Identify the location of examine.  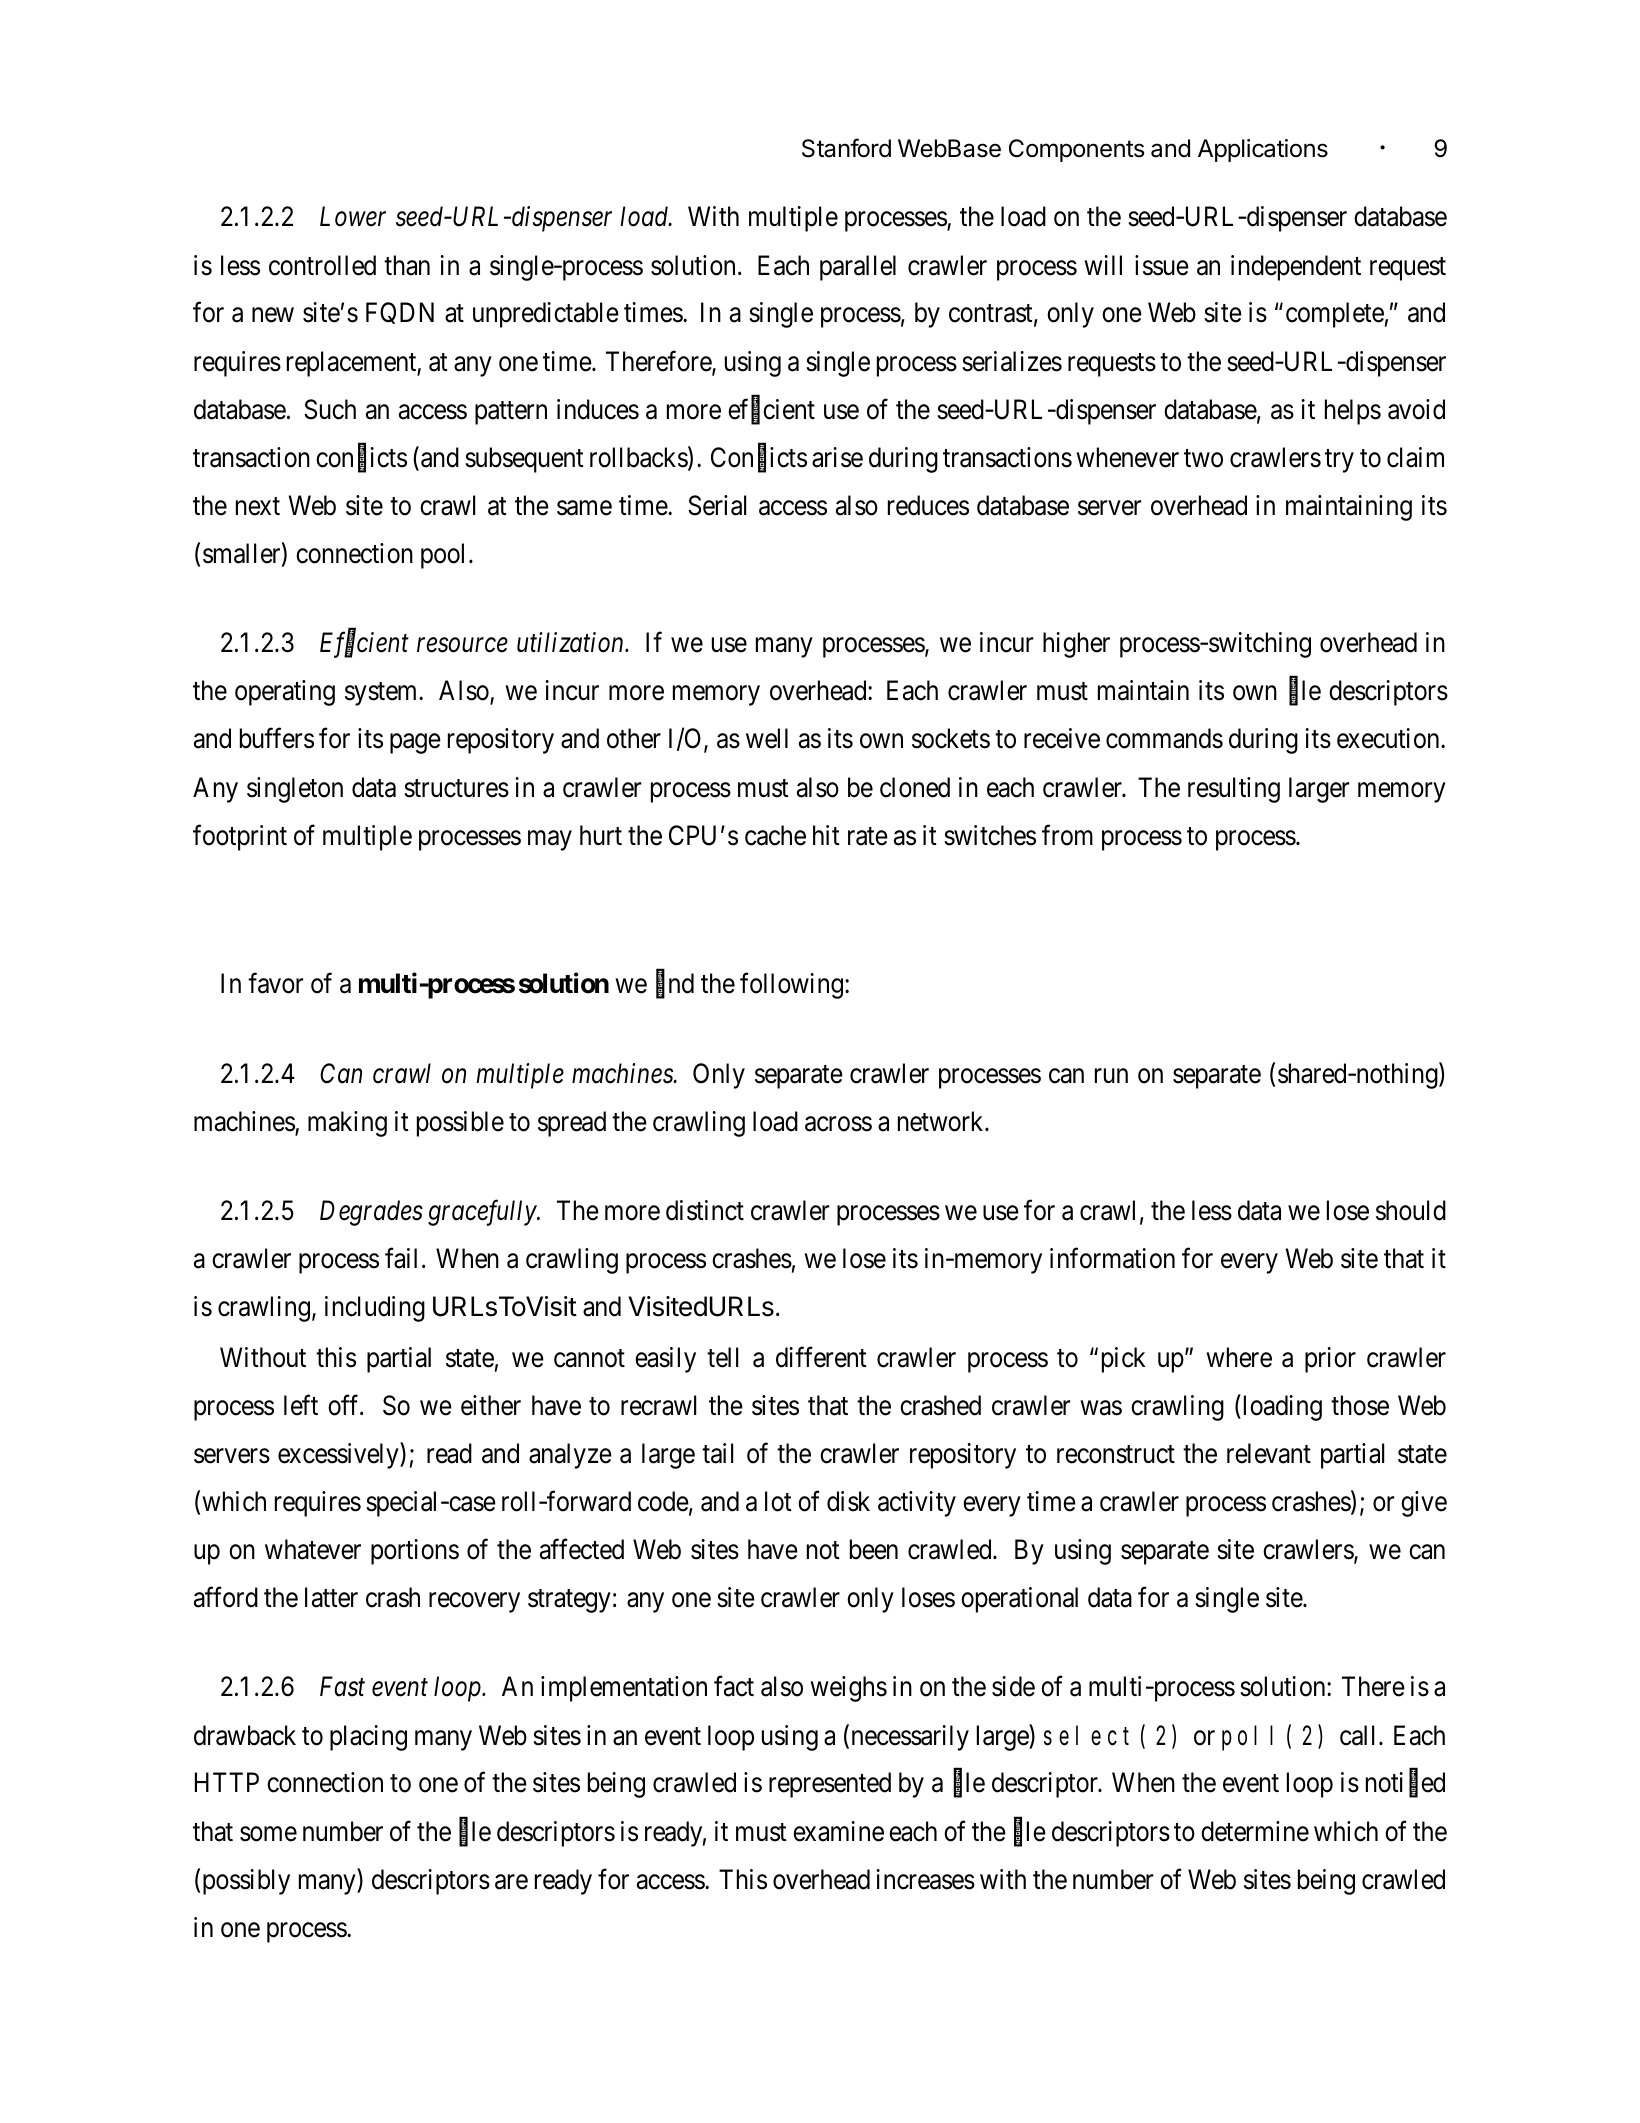
(838, 1831).
